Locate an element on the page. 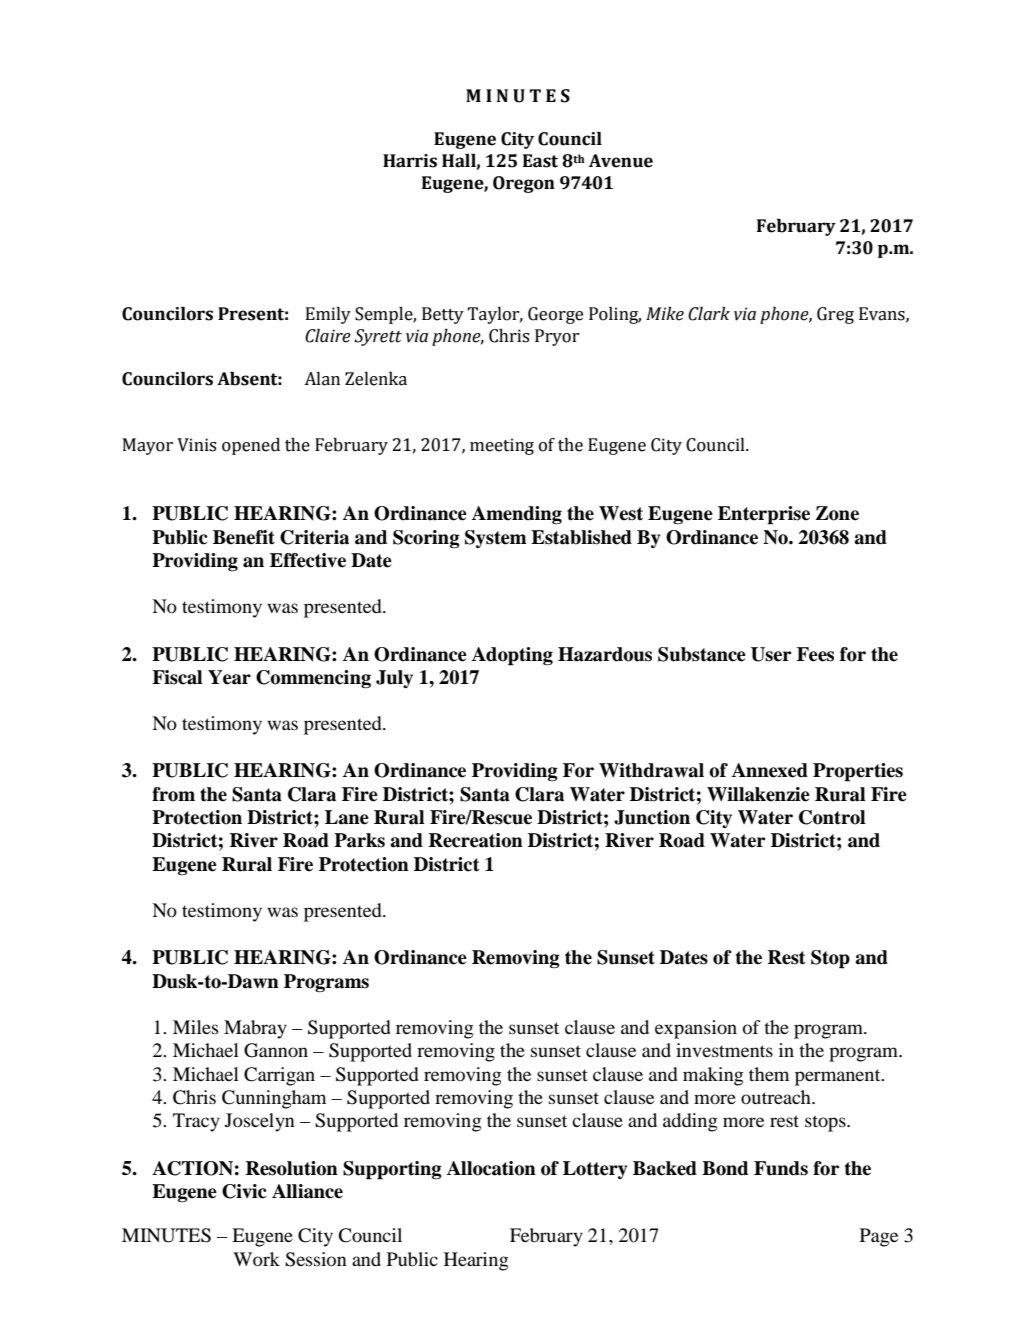  Clark is located at coordinates (709, 314).
